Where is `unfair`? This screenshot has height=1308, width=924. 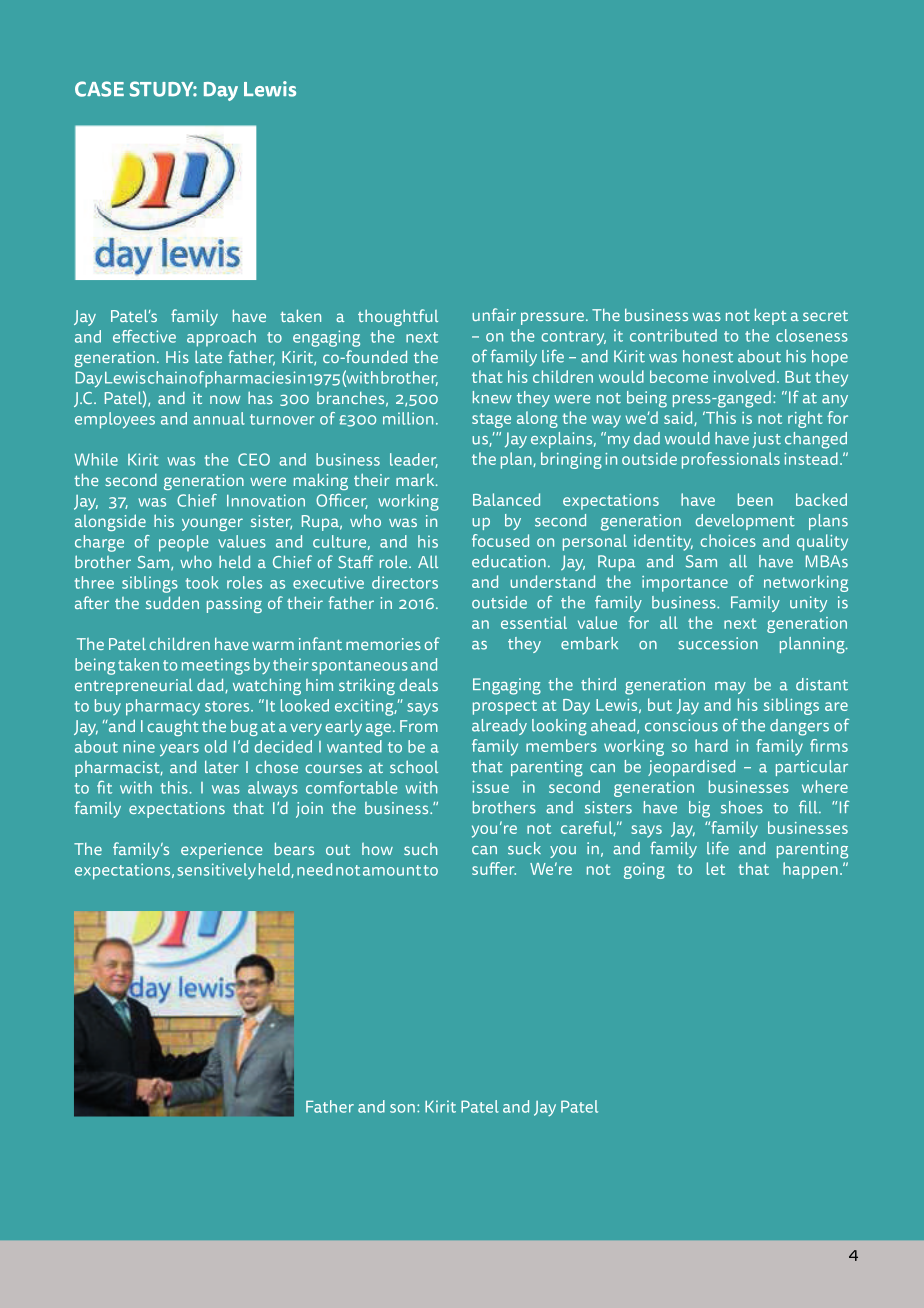
unfair is located at coordinates (494, 314).
